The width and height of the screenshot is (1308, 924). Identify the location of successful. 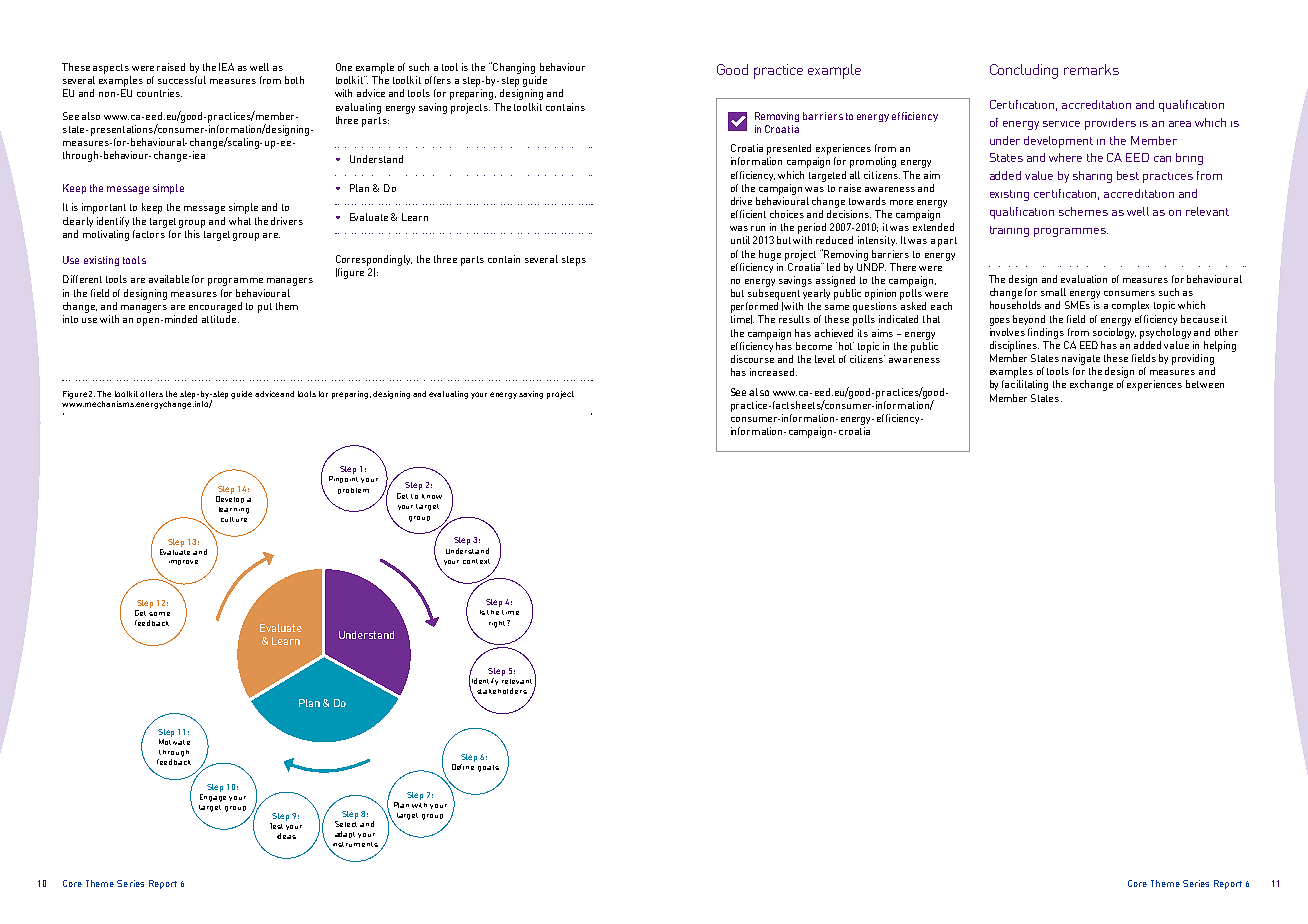
(182, 80).
